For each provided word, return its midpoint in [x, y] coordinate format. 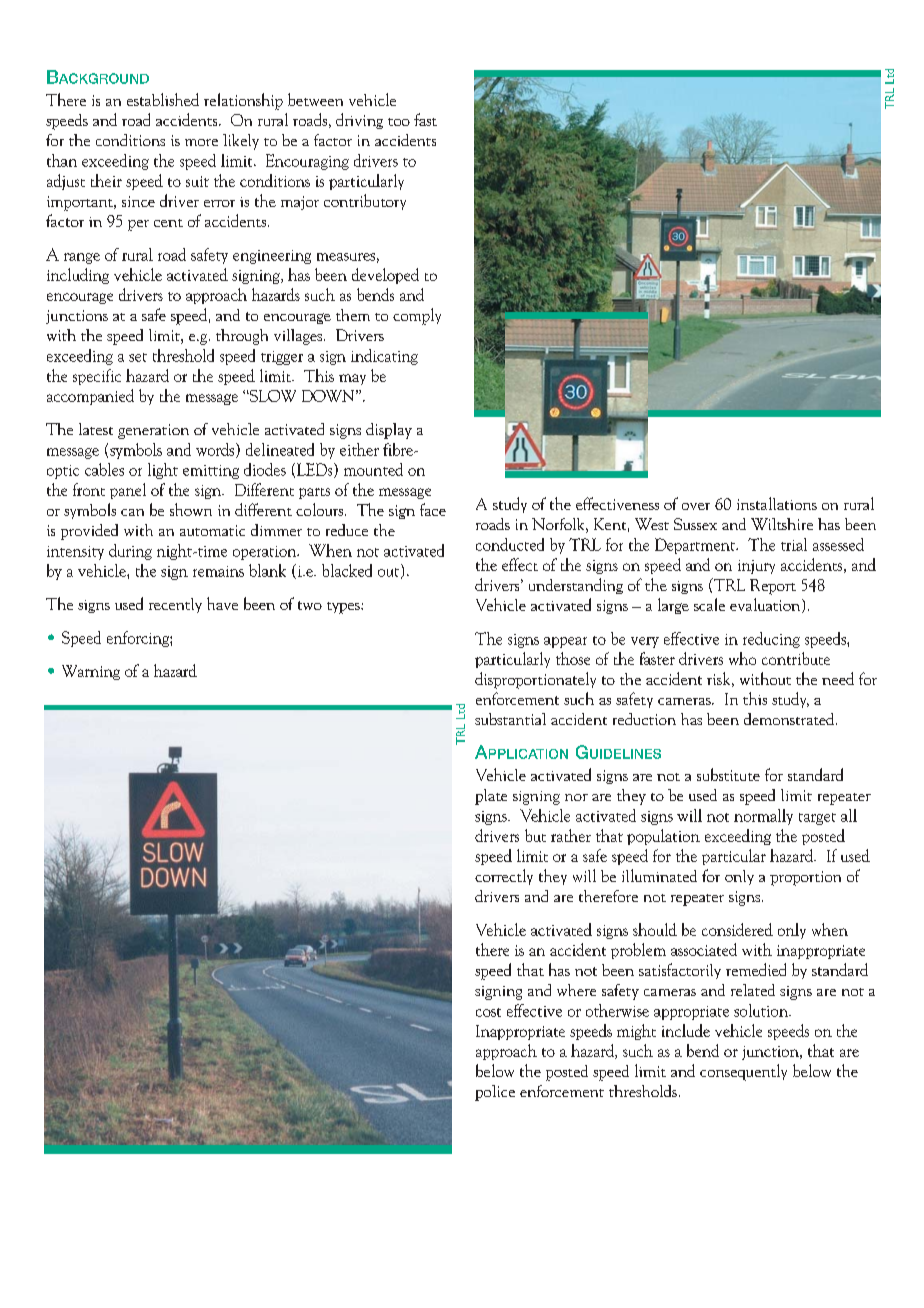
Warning [91, 672]
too [399, 122]
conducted [510, 544]
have [222, 603]
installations [777, 503]
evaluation [766, 605]
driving [359, 121]
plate [491, 797]
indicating [384, 357]
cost [488, 1012]
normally [763, 817]
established [163, 99]
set [138, 357]
